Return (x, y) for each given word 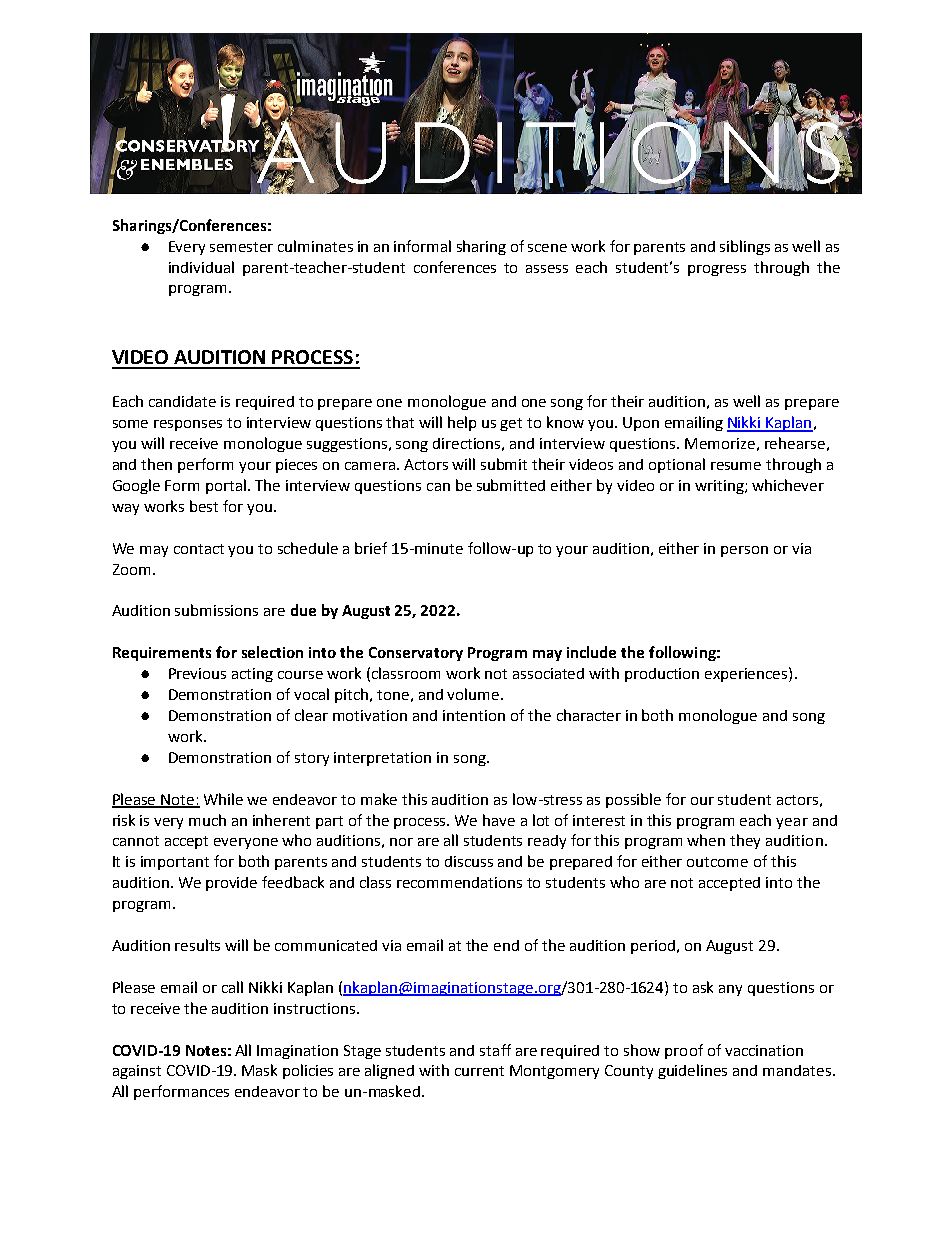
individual (201, 267)
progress (717, 270)
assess (547, 269)
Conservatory (416, 654)
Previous (197, 673)
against (137, 1072)
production (662, 675)
